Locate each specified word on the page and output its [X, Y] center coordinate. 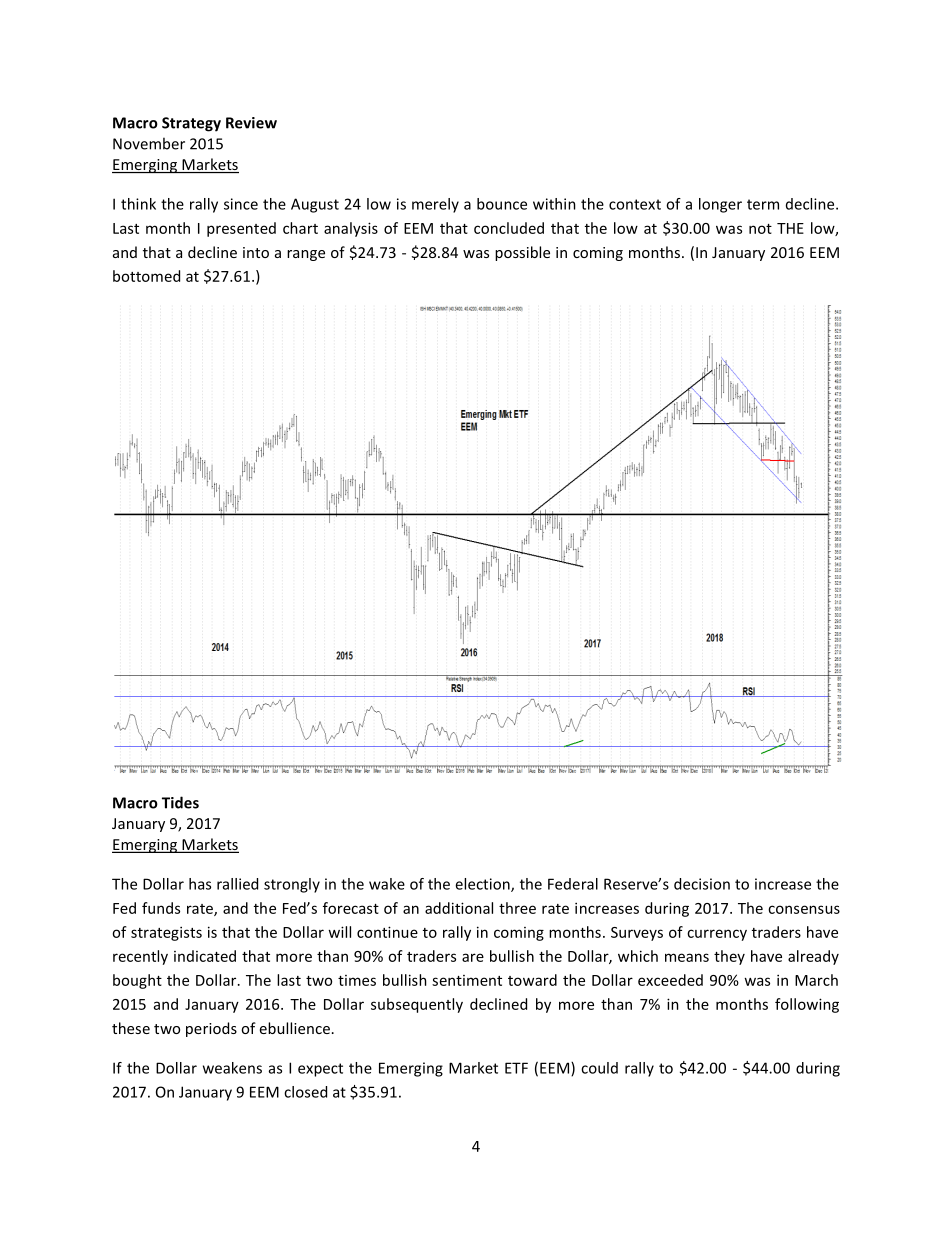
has [200, 884]
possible [522, 253]
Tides [180, 802]
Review [251, 123]
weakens [232, 1068]
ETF [516, 1068]
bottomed [146, 276]
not [760, 229]
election [483, 885]
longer [720, 205]
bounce [502, 204]
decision [702, 884]
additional [459, 908]
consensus [804, 909]
